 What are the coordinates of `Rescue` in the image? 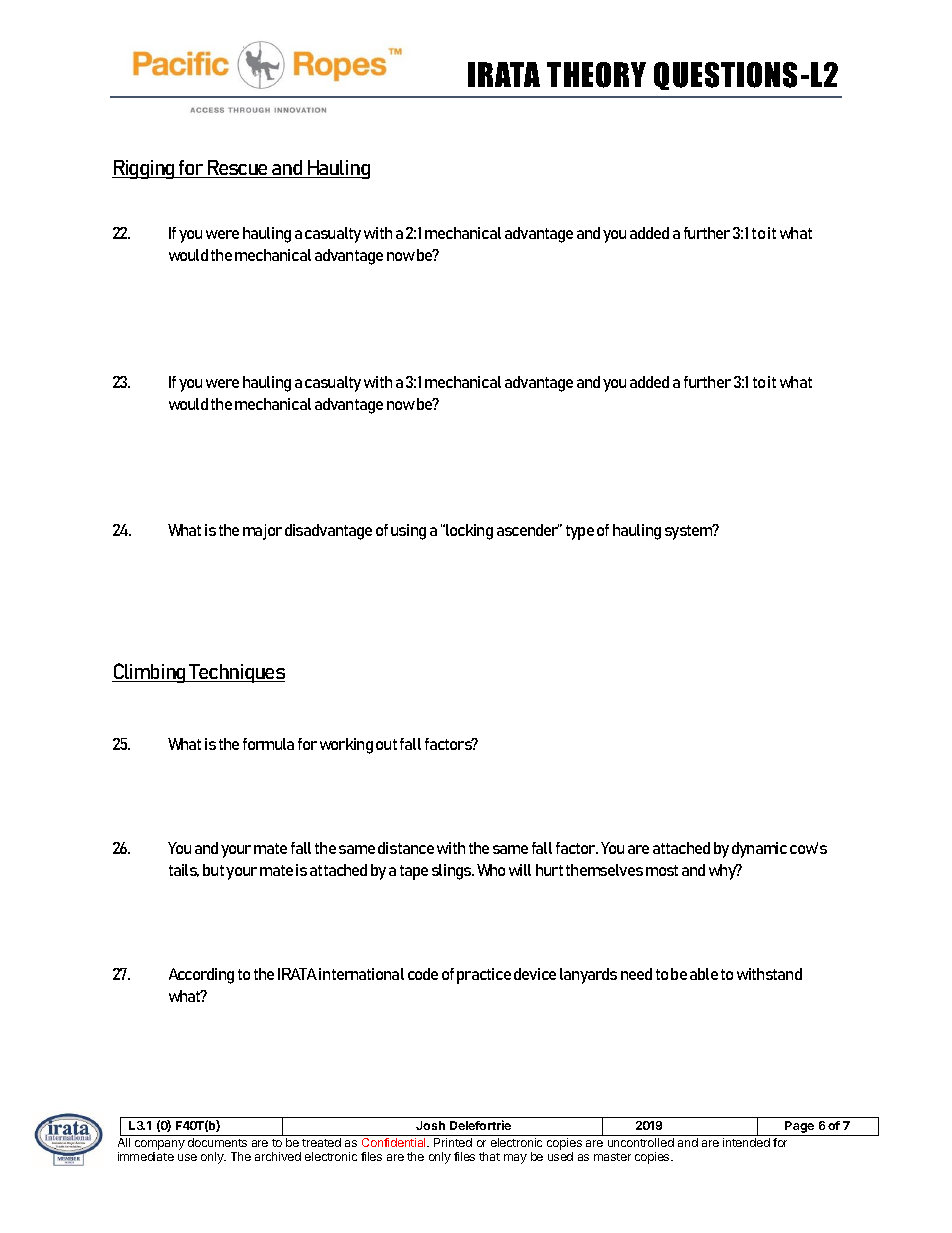 It's located at (238, 169).
